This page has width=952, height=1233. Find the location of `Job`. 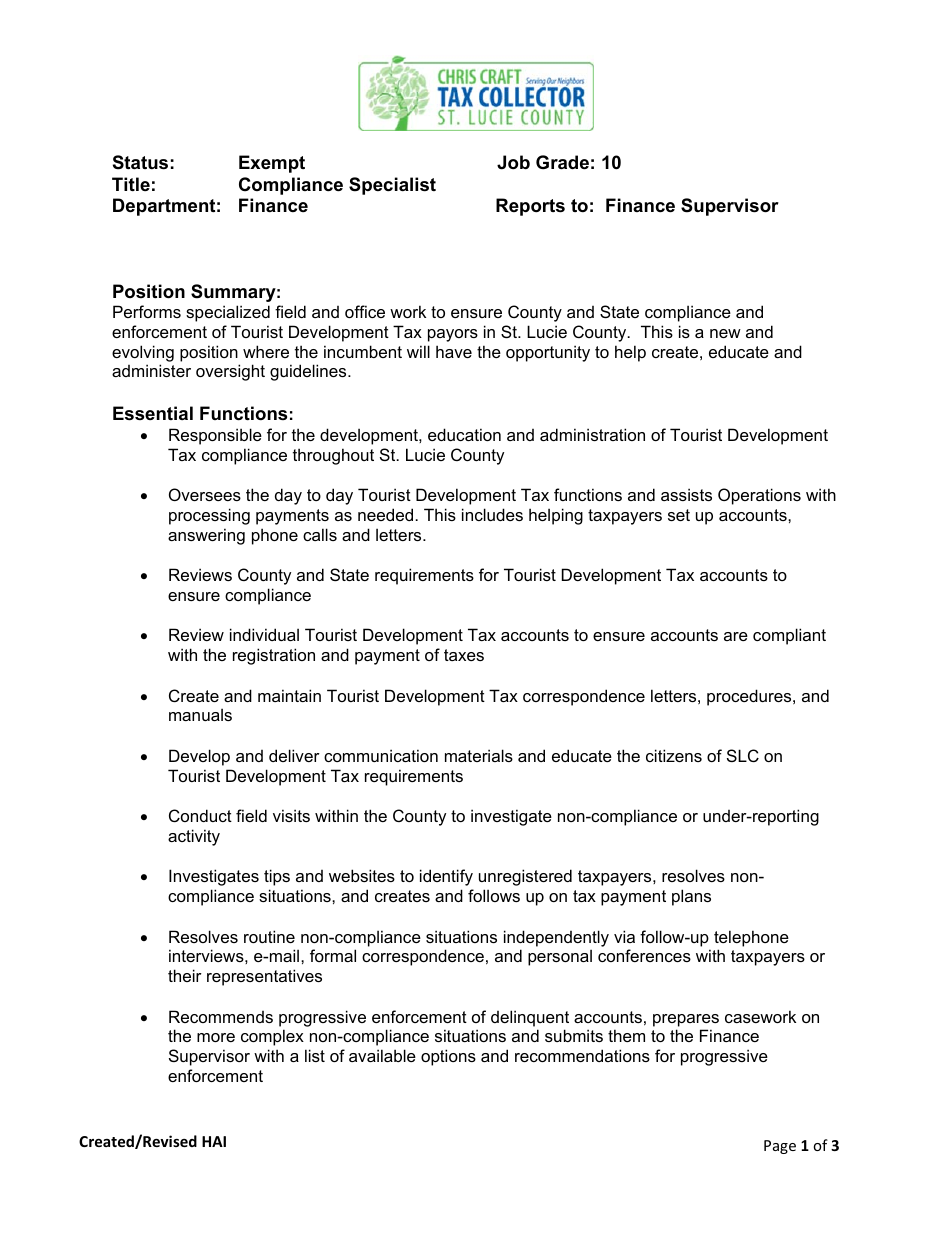

Job is located at coordinates (513, 162).
